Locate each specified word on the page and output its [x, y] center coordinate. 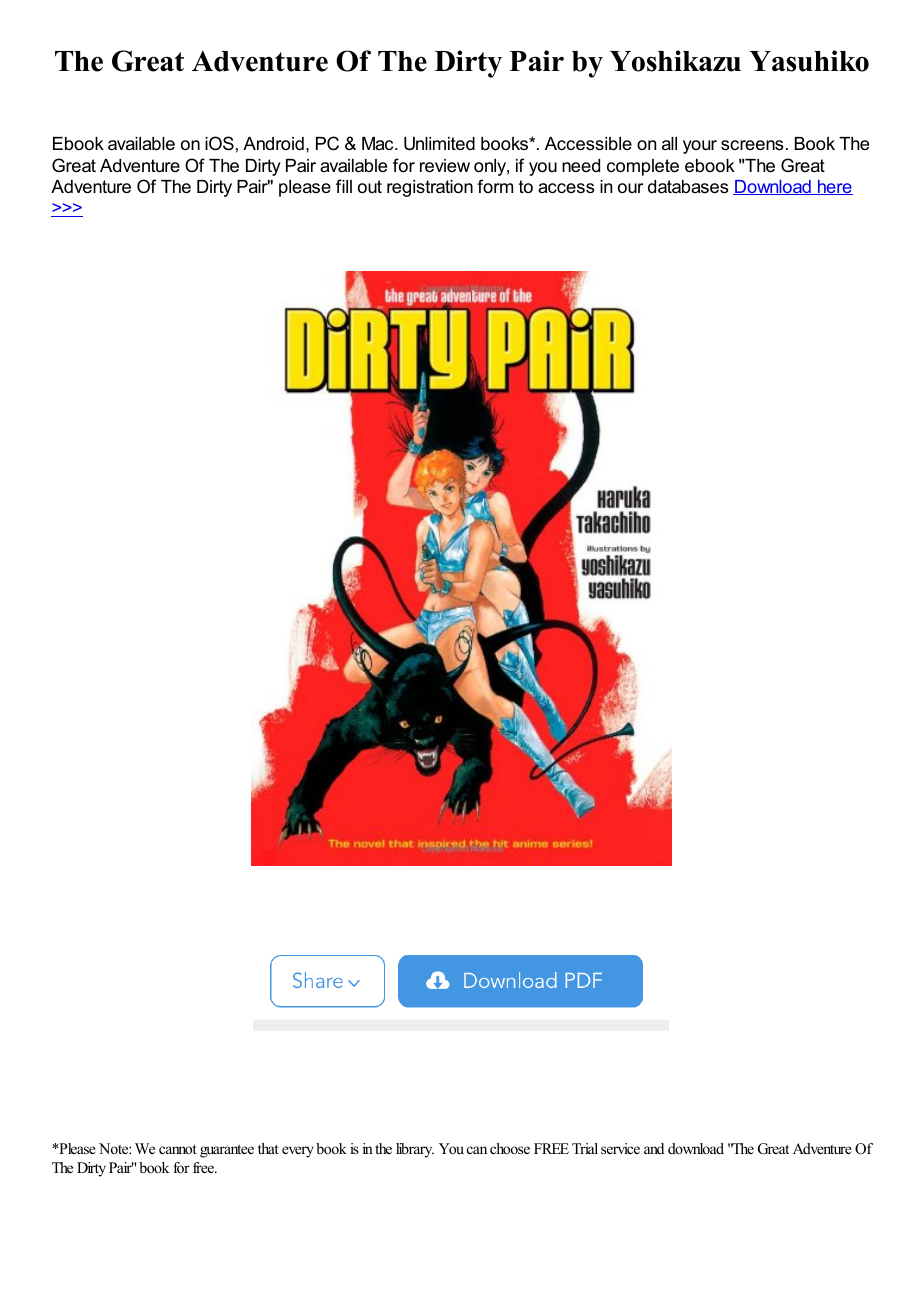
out [370, 186]
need [581, 165]
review [445, 166]
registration [430, 188]
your [700, 147]
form [495, 186]
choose [510, 1148]
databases [688, 187]
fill [344, 186]
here [834, 187]
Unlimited [439, 144]
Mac [379, 143]
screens [752, 145]
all [669, 143]
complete [643, 167]
